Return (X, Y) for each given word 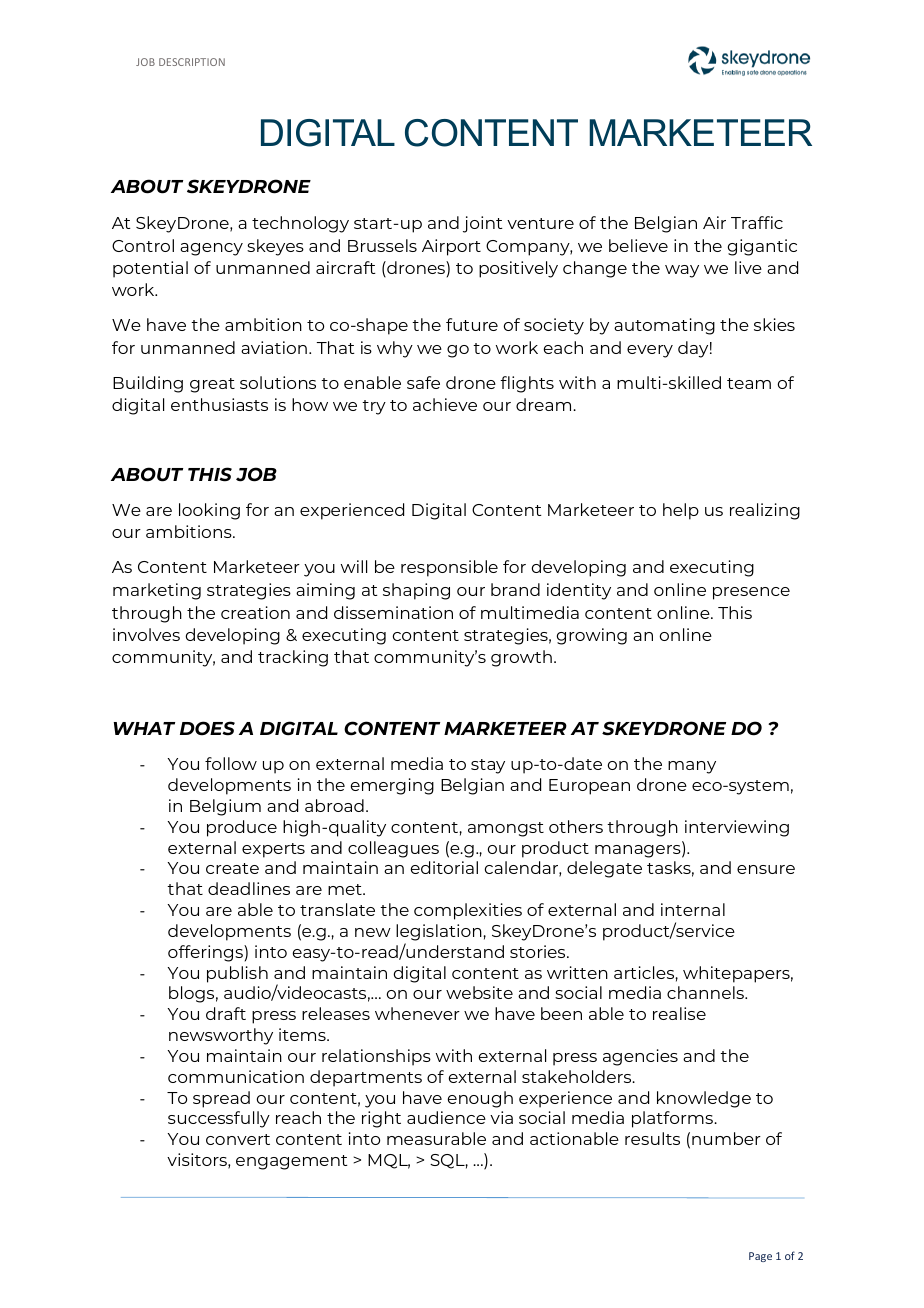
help (681, 511)
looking (209, 511)
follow (231, 763)
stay (488, 766)
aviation (274, 347)
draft (226, 1013)
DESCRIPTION (192, 62)
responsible (449, 568)
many (692, 767)
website (479, 992)
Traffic (757, 222)
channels (706, 992)
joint (483, 224)
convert (238, 1139)
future (472, 324)
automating (664, 326)
